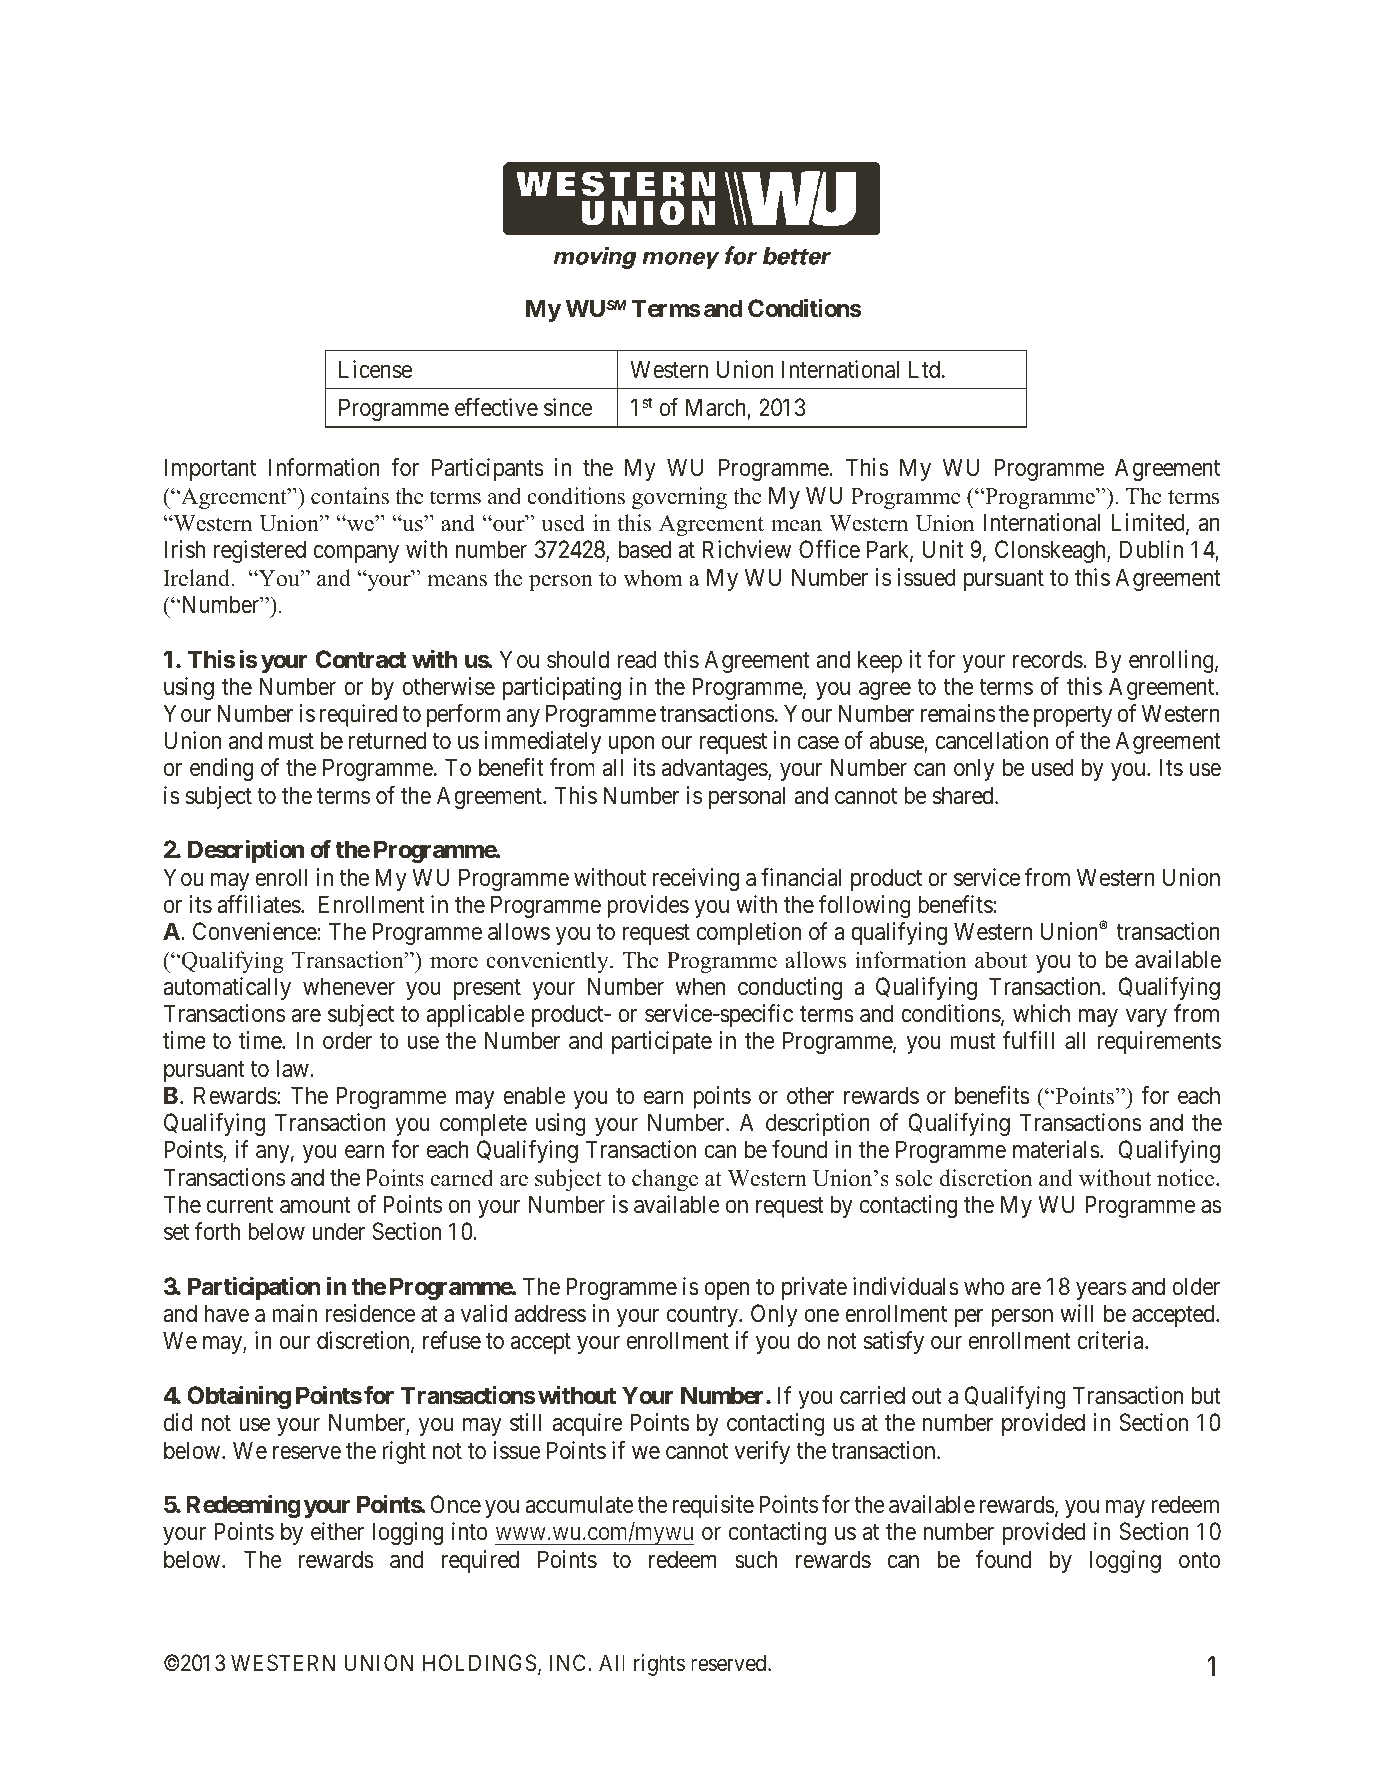  I want to click on either, so click(337, 1531).
